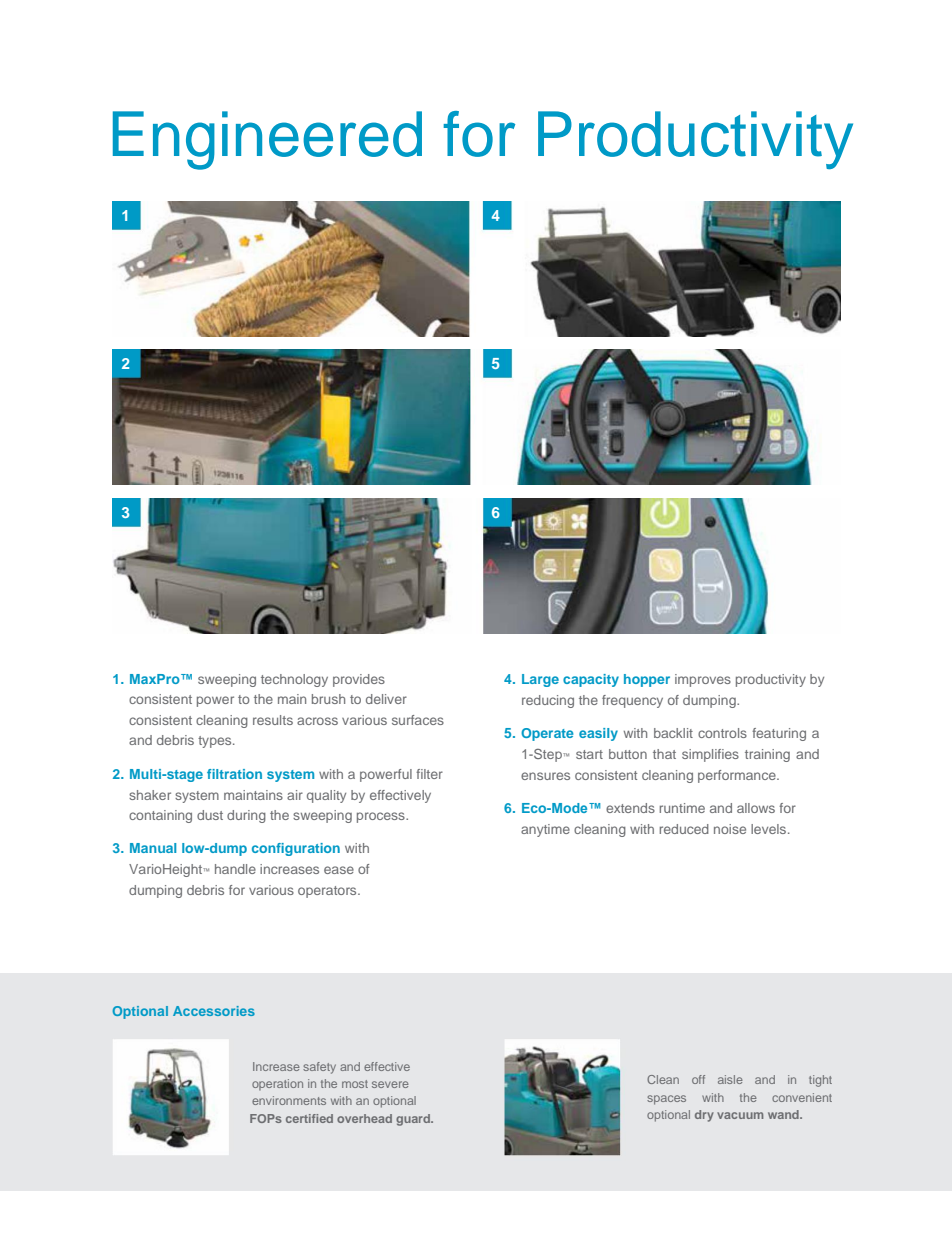  I want to click on technology, so click(294, 680).
